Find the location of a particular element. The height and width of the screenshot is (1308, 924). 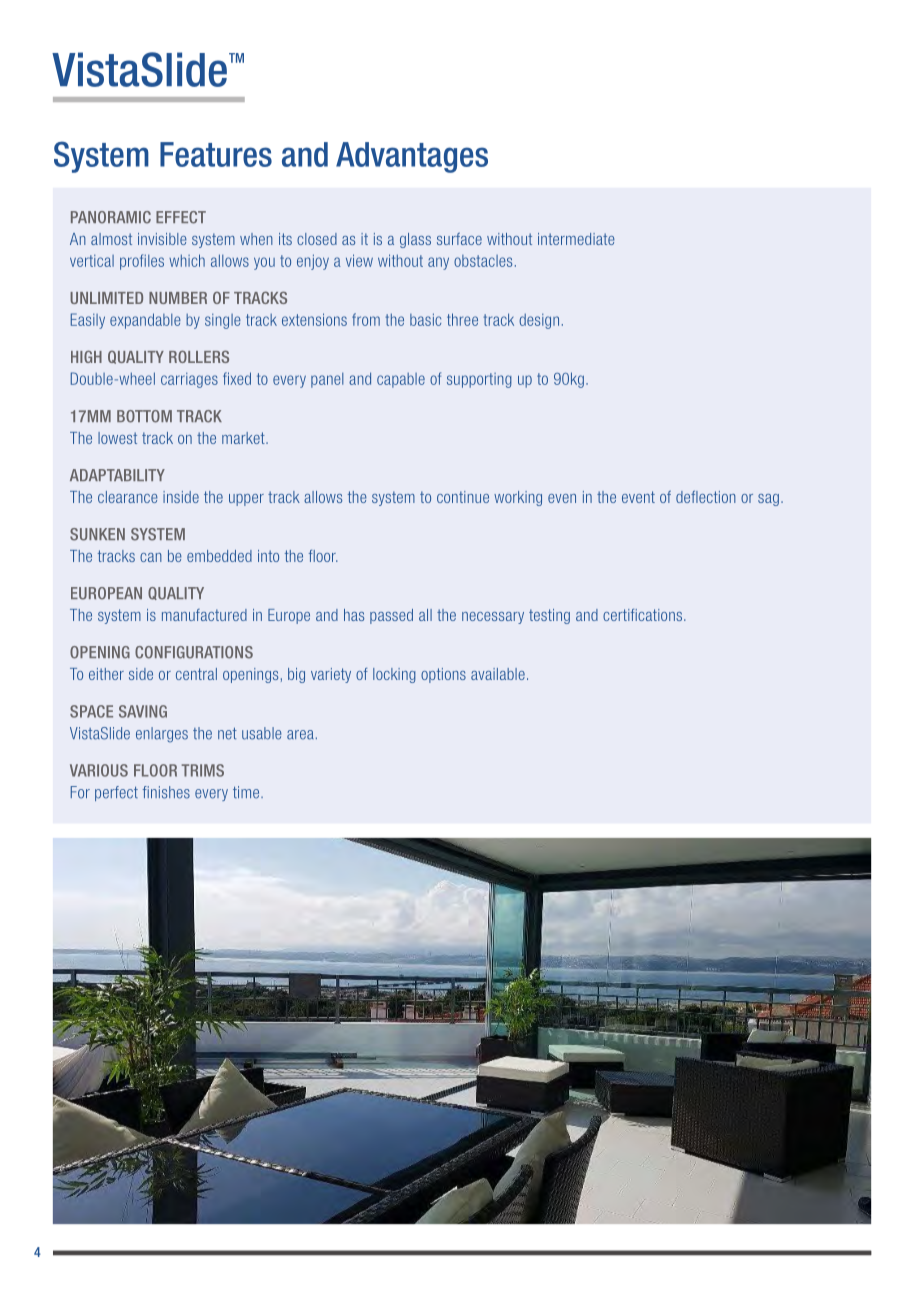

deflection is located at coordinates (706, 497).
